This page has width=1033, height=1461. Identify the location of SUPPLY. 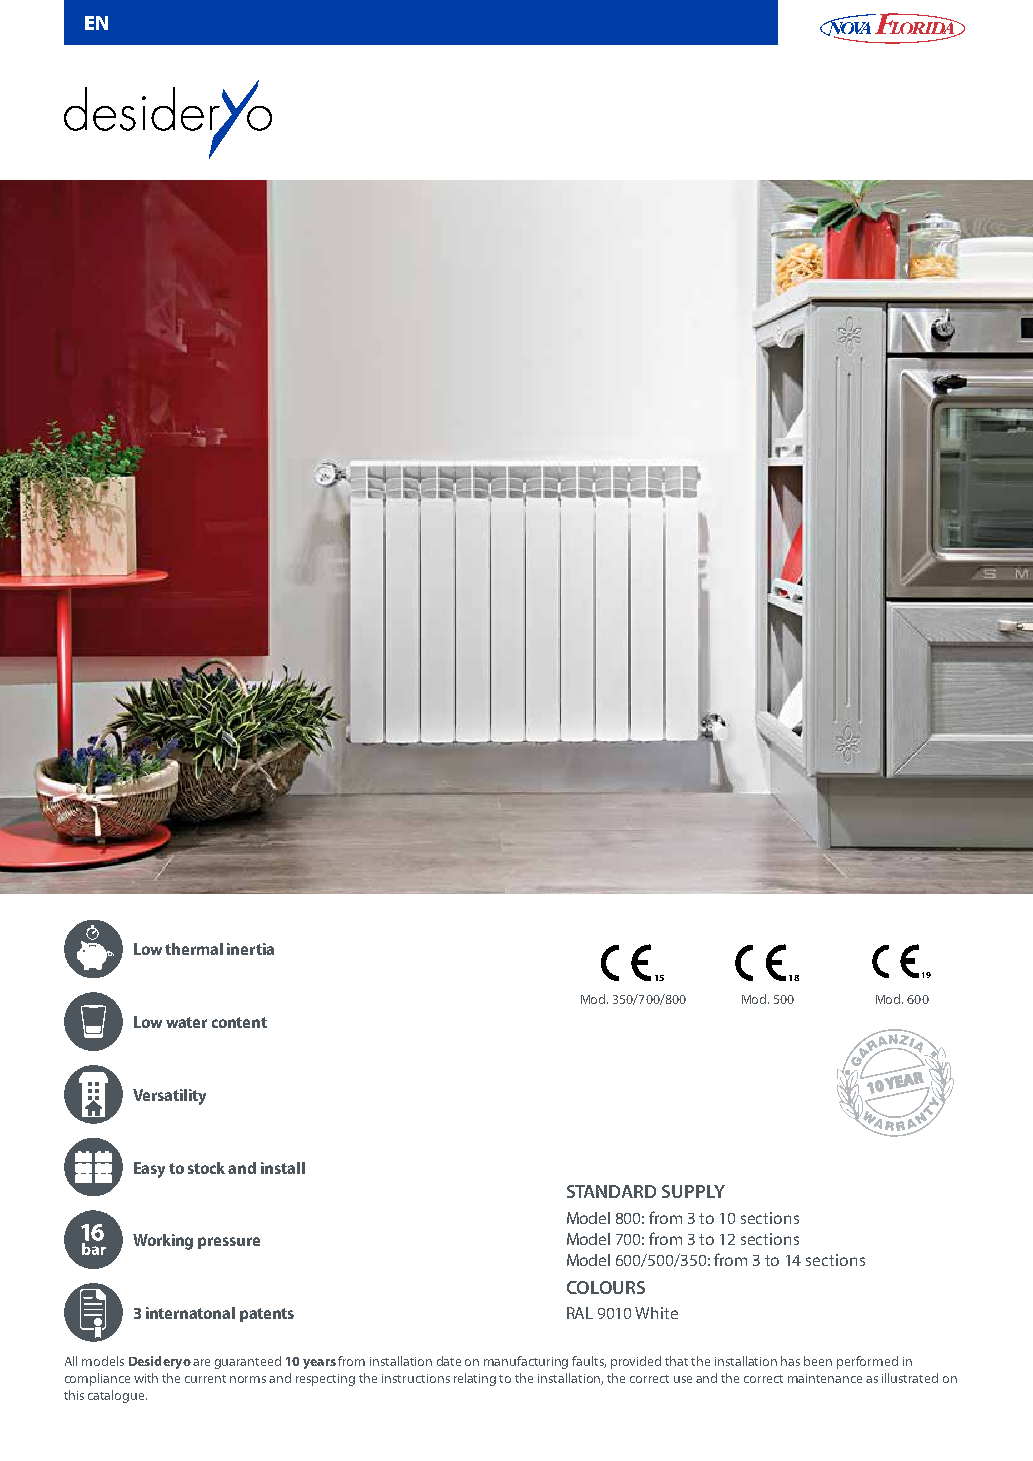
(693, 1191).
